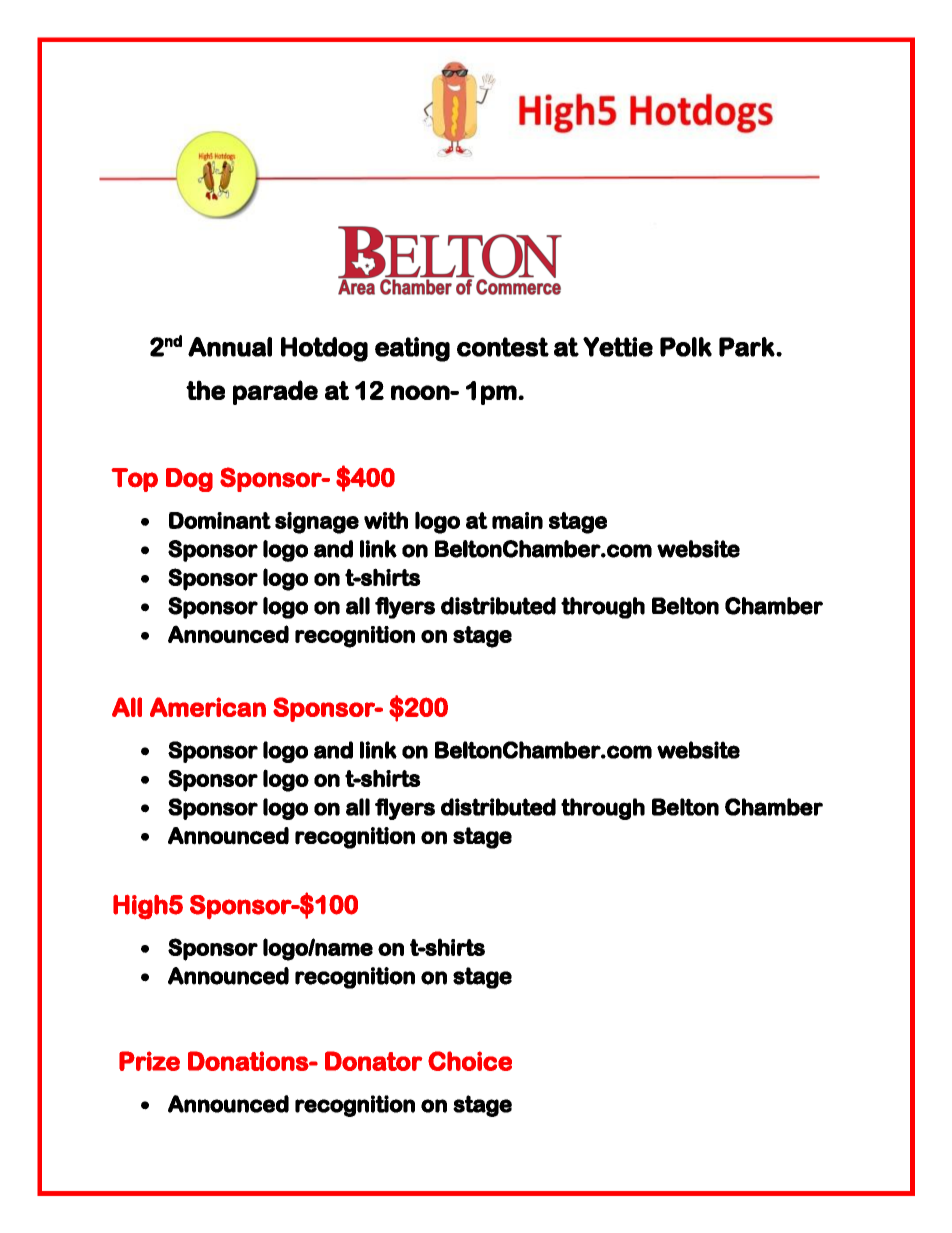 The image size is (952, 1233). What do you see at coordinates (386, 520) in the image?
I see `with` at bounding box center [386, 520].
